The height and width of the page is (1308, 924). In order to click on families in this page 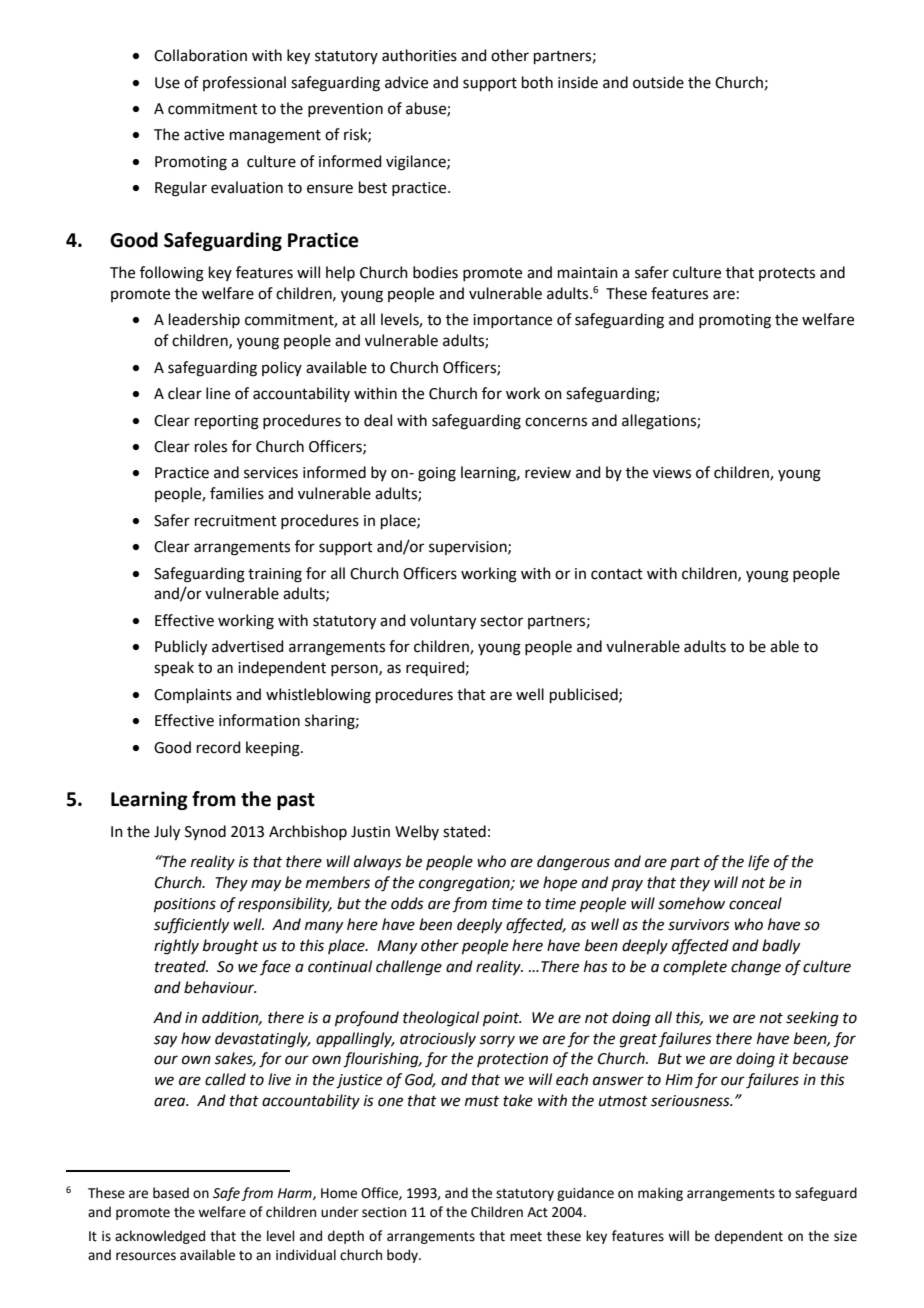, I will do `click(237, 493)`.
